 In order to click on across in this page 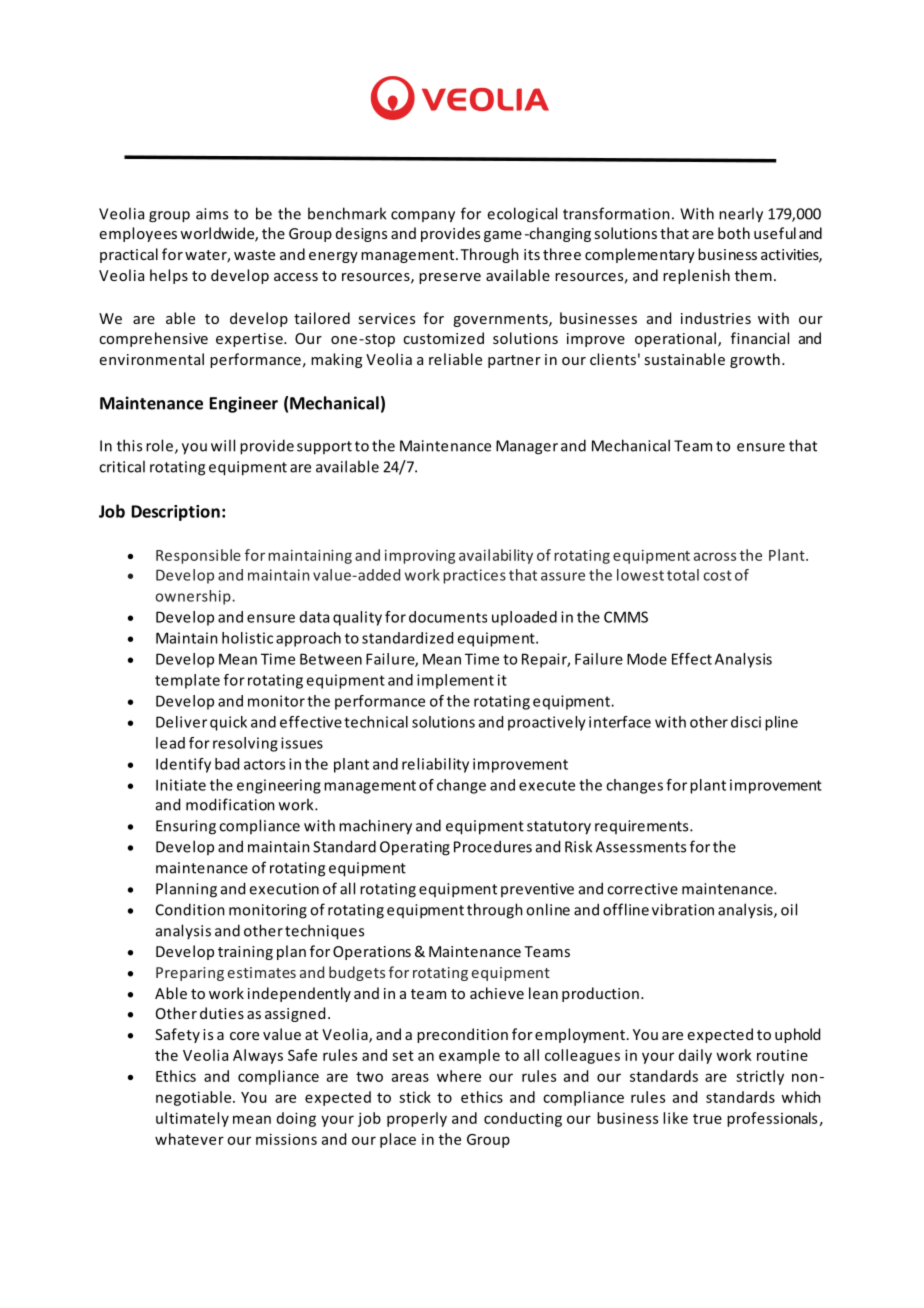, I will do `click(715, 556)`.
